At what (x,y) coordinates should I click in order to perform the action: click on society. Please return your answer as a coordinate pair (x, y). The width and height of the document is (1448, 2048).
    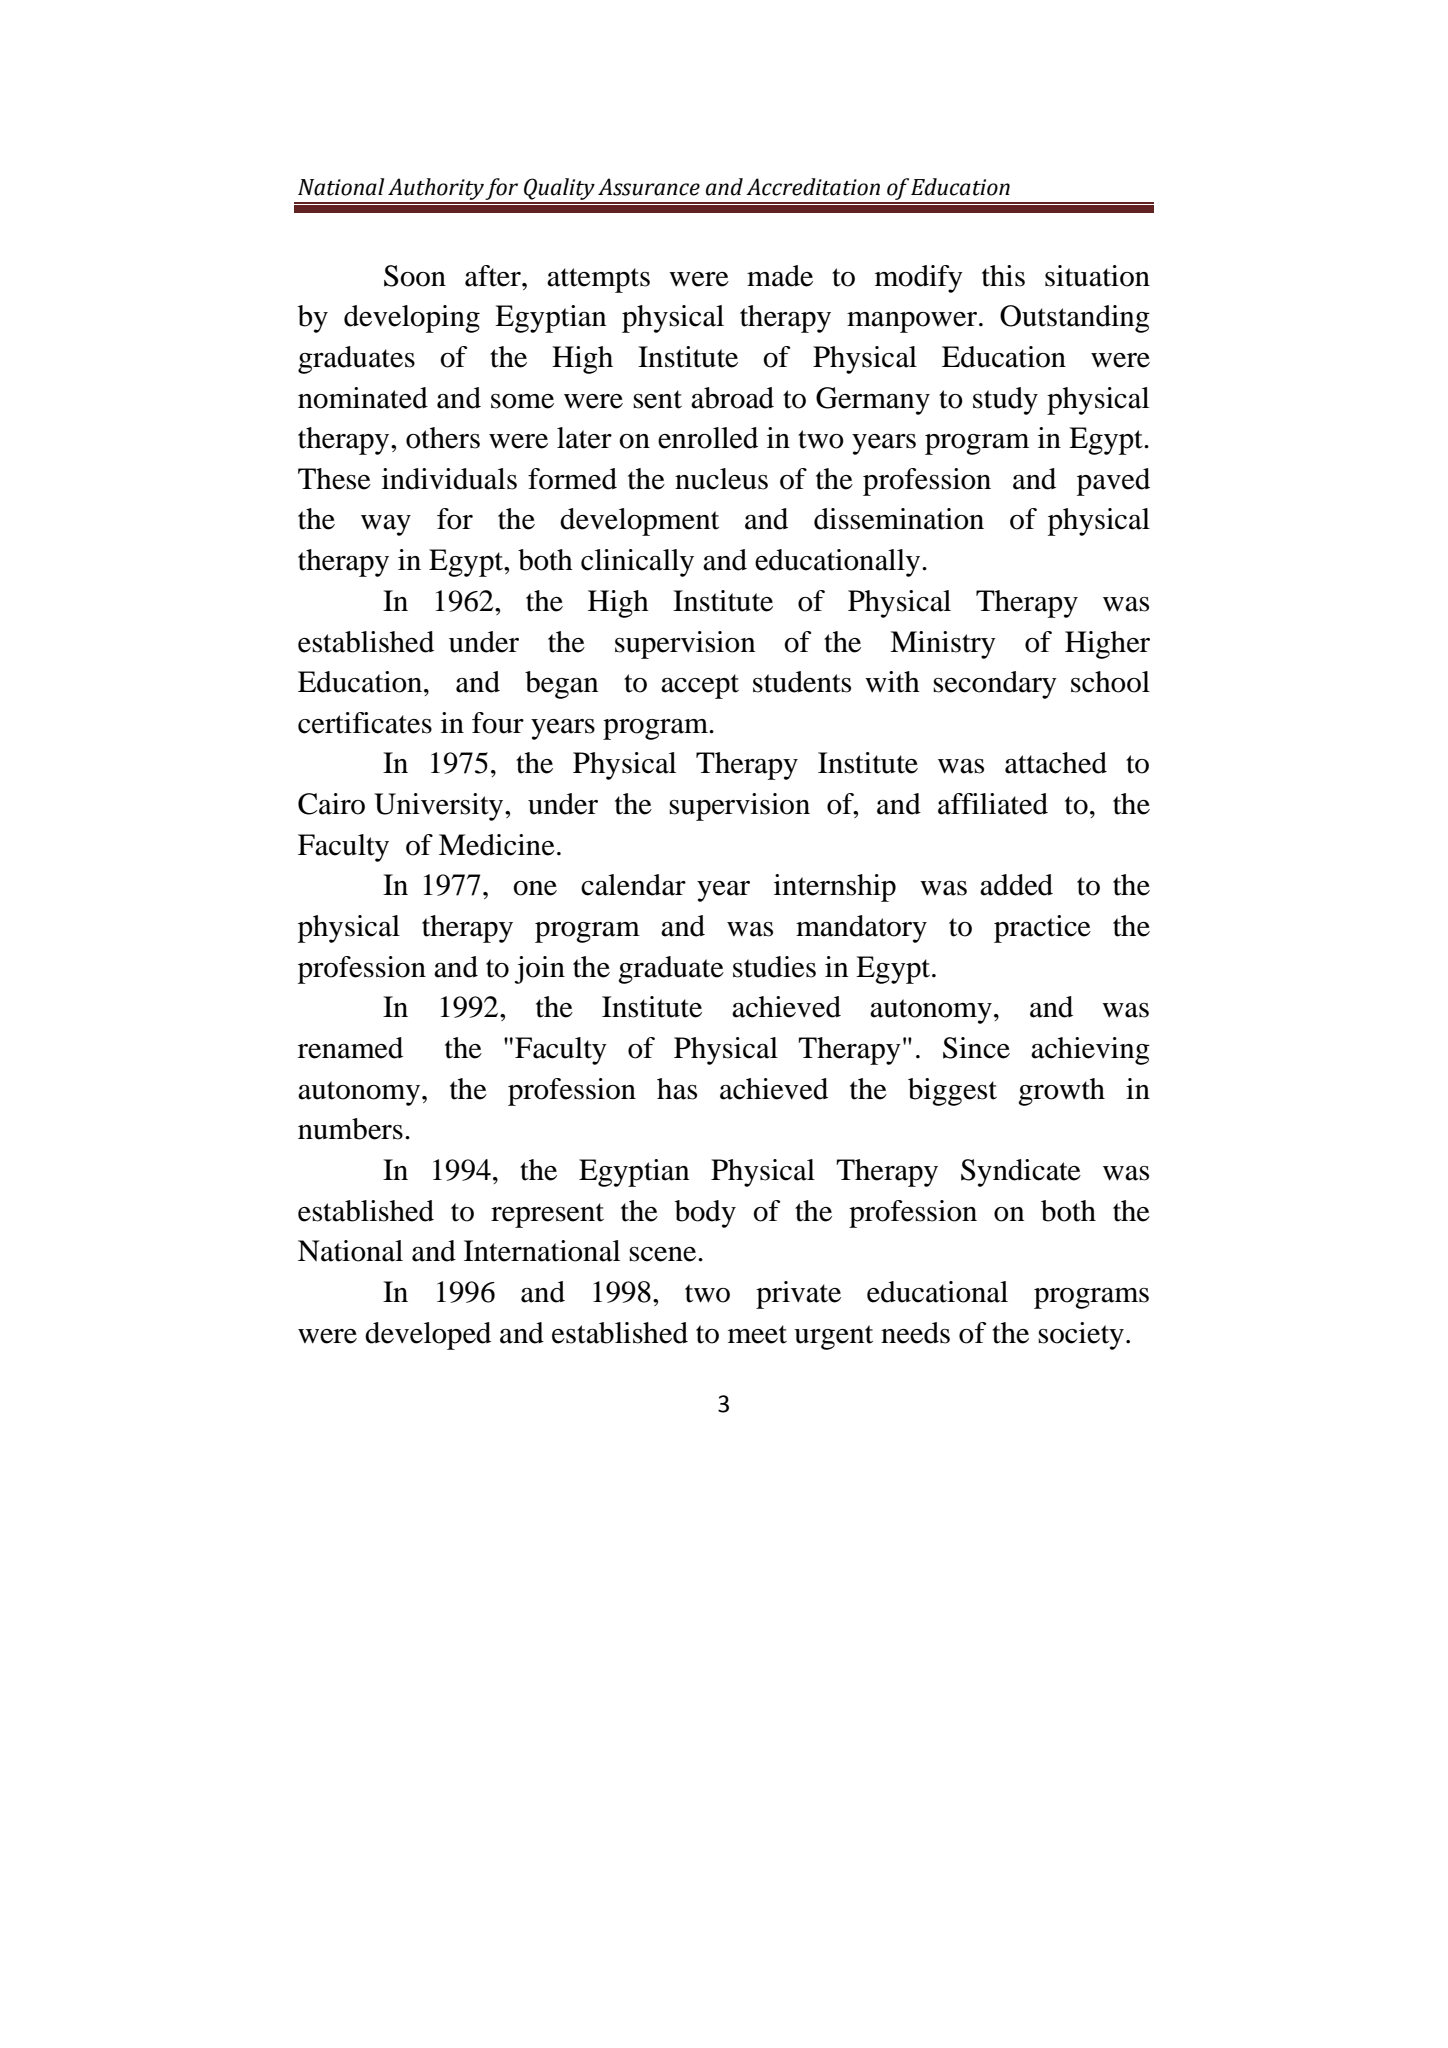
    Looking at the image, I should click on (1081, 1336).
